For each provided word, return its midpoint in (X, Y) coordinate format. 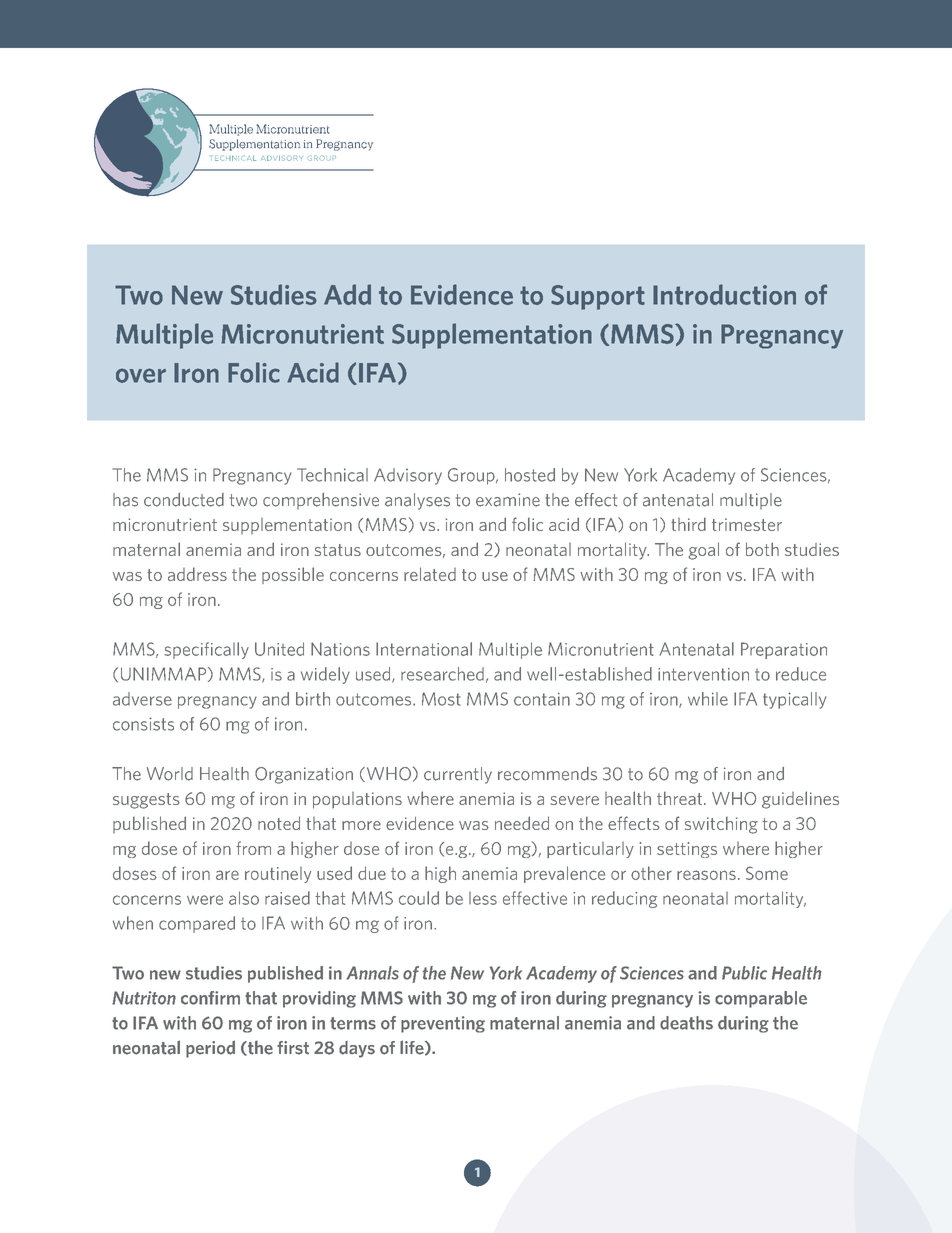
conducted (184, 500)
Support (598, 297)
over (141, 375)
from (253, 848)
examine (508, 500)
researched (442, 674)
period (210, 1049)
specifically (206, 650)
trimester (747, 524)
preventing (443, 1024)
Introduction (724, 294)
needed (522, 823)
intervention (703, 674)
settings (687, 850)
